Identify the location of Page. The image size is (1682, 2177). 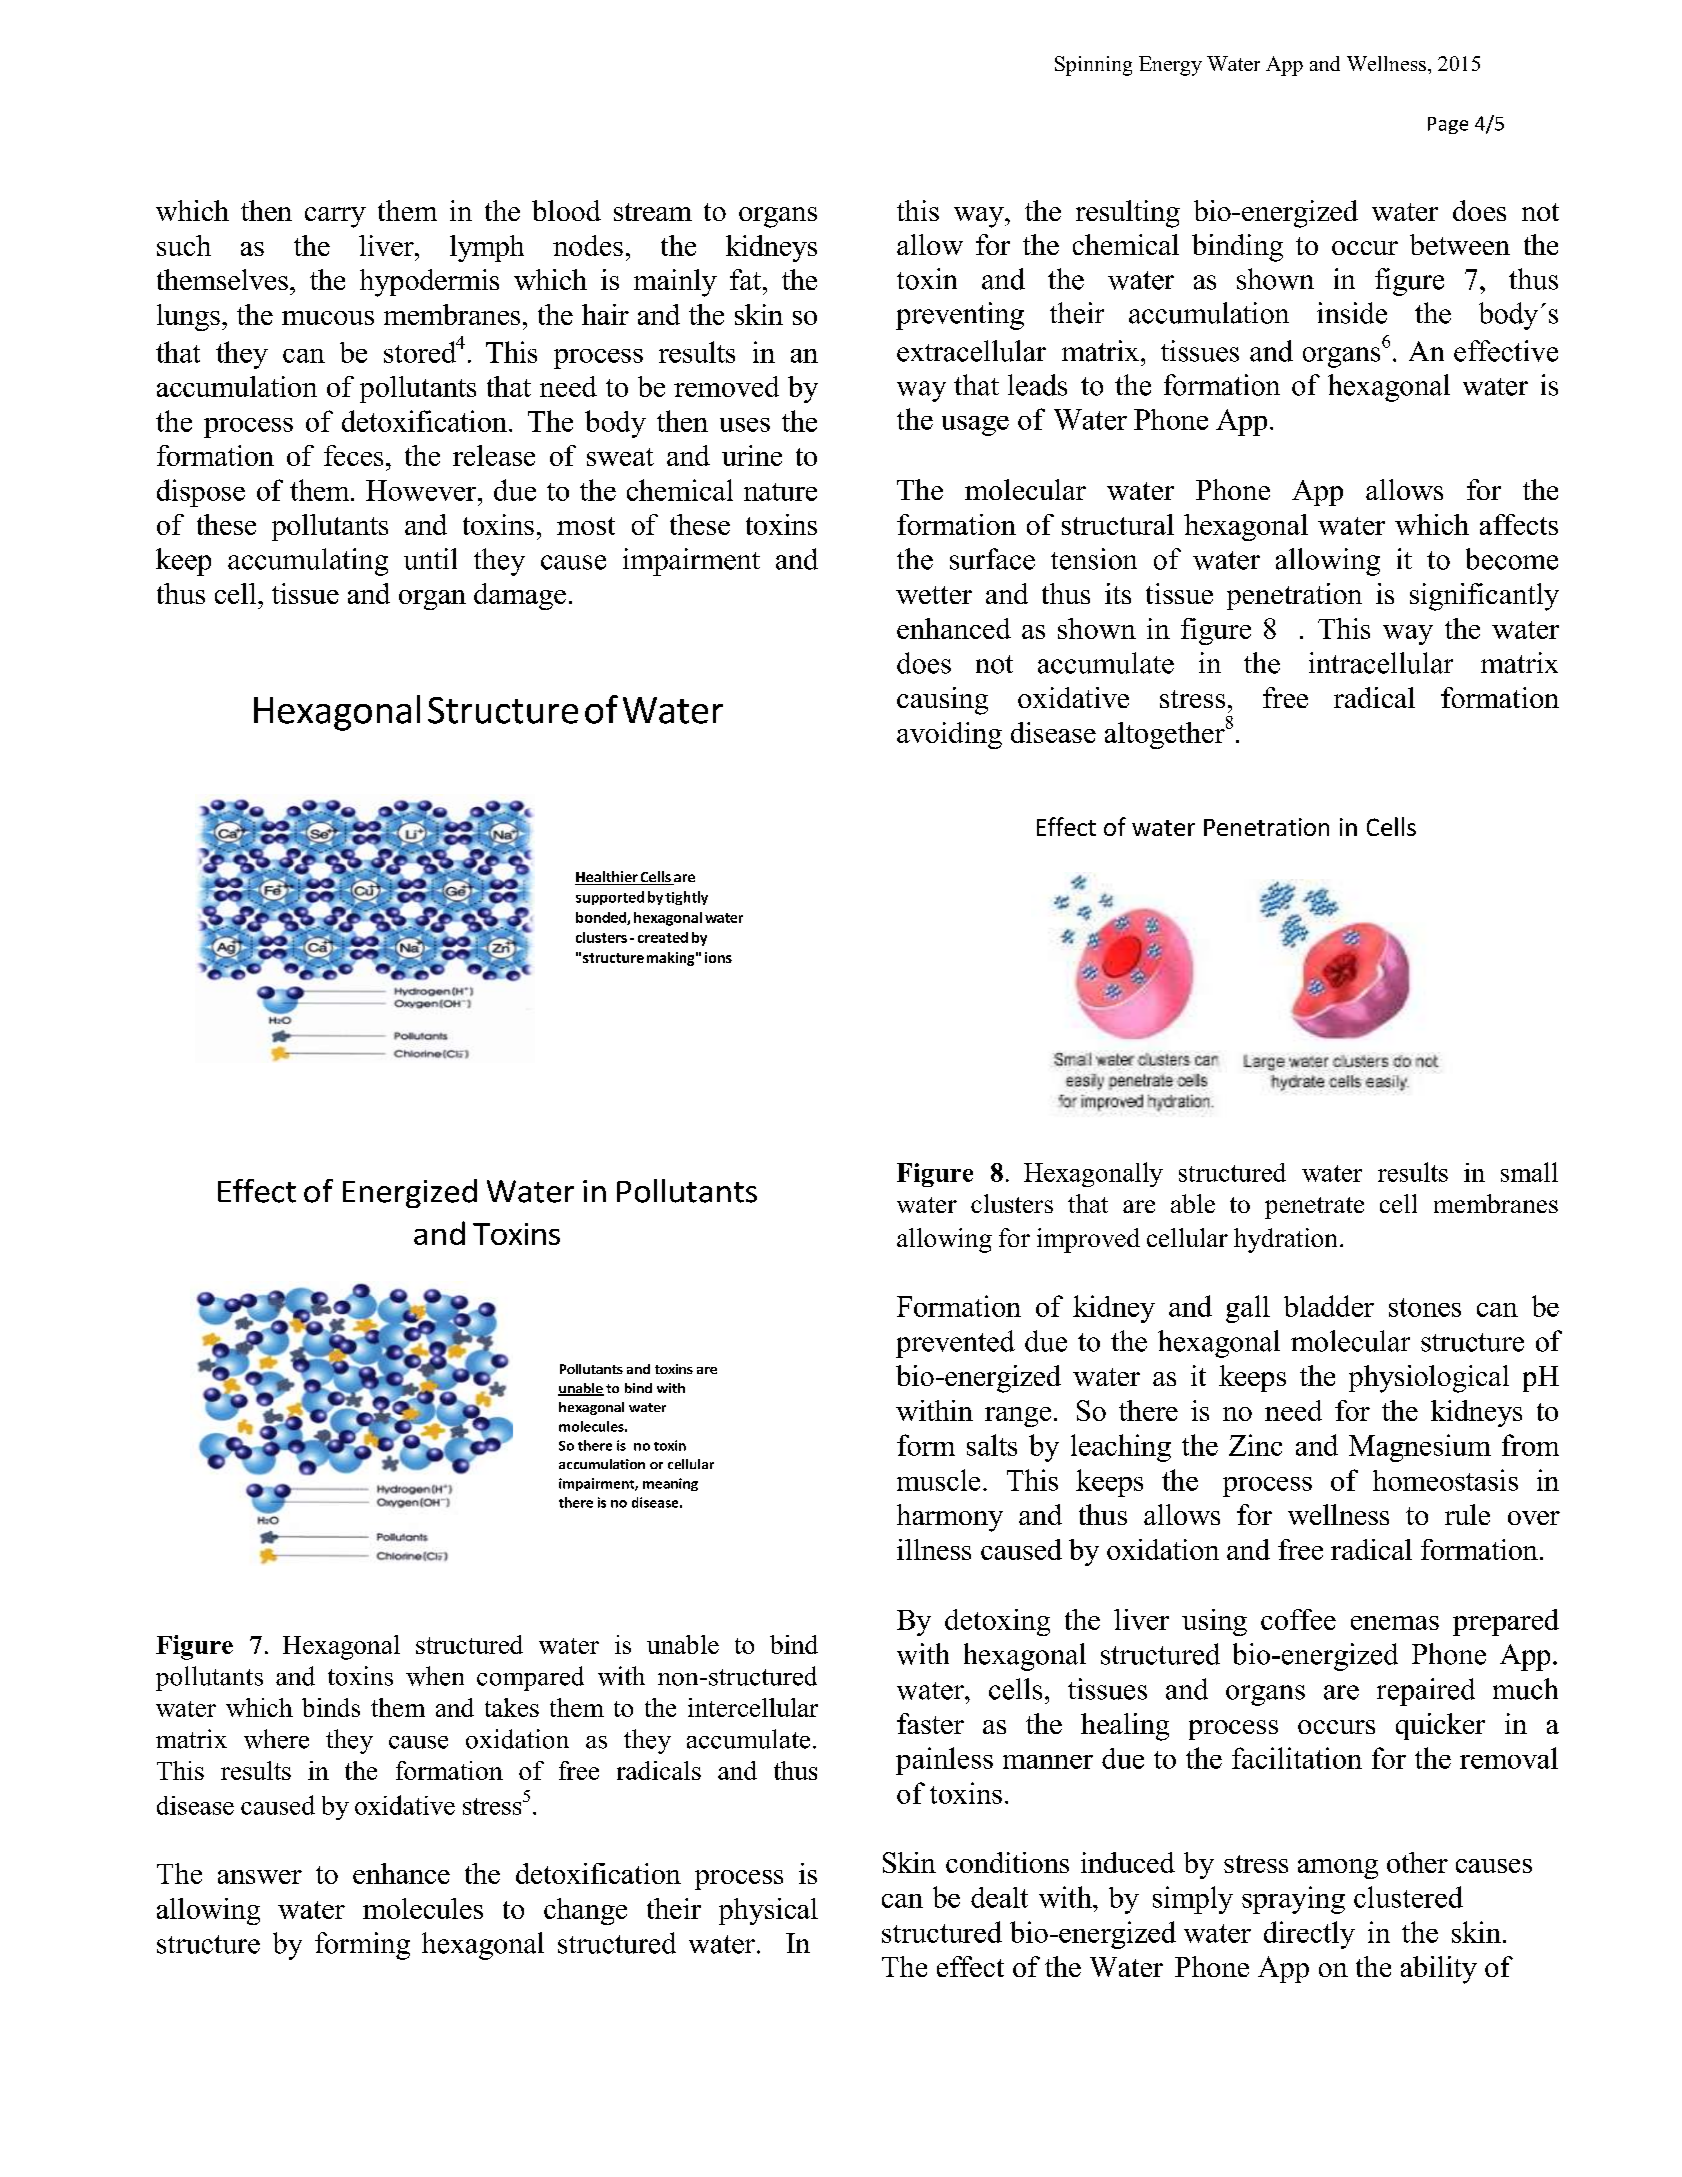
(1448, 125).
